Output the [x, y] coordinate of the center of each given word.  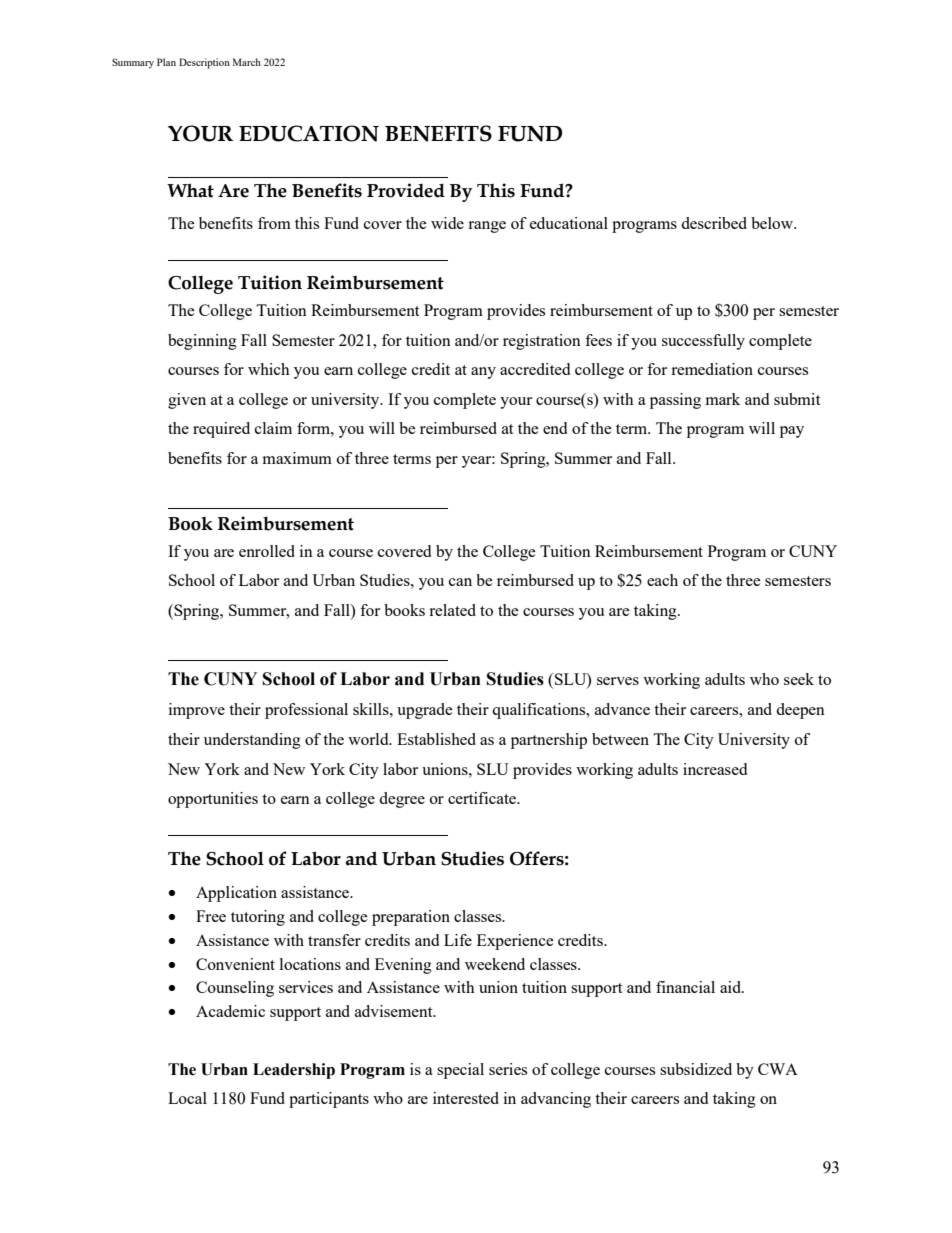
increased [715, 769]
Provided [406, 190]
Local [187, 1098]
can [460, 582]
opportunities [213, 800]
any [483, 373]
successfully [703, 342]
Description [204, 63]
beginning [202, 342]
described [714, 223]
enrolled [267, 551]
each [662, 580]
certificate [483, 798]
